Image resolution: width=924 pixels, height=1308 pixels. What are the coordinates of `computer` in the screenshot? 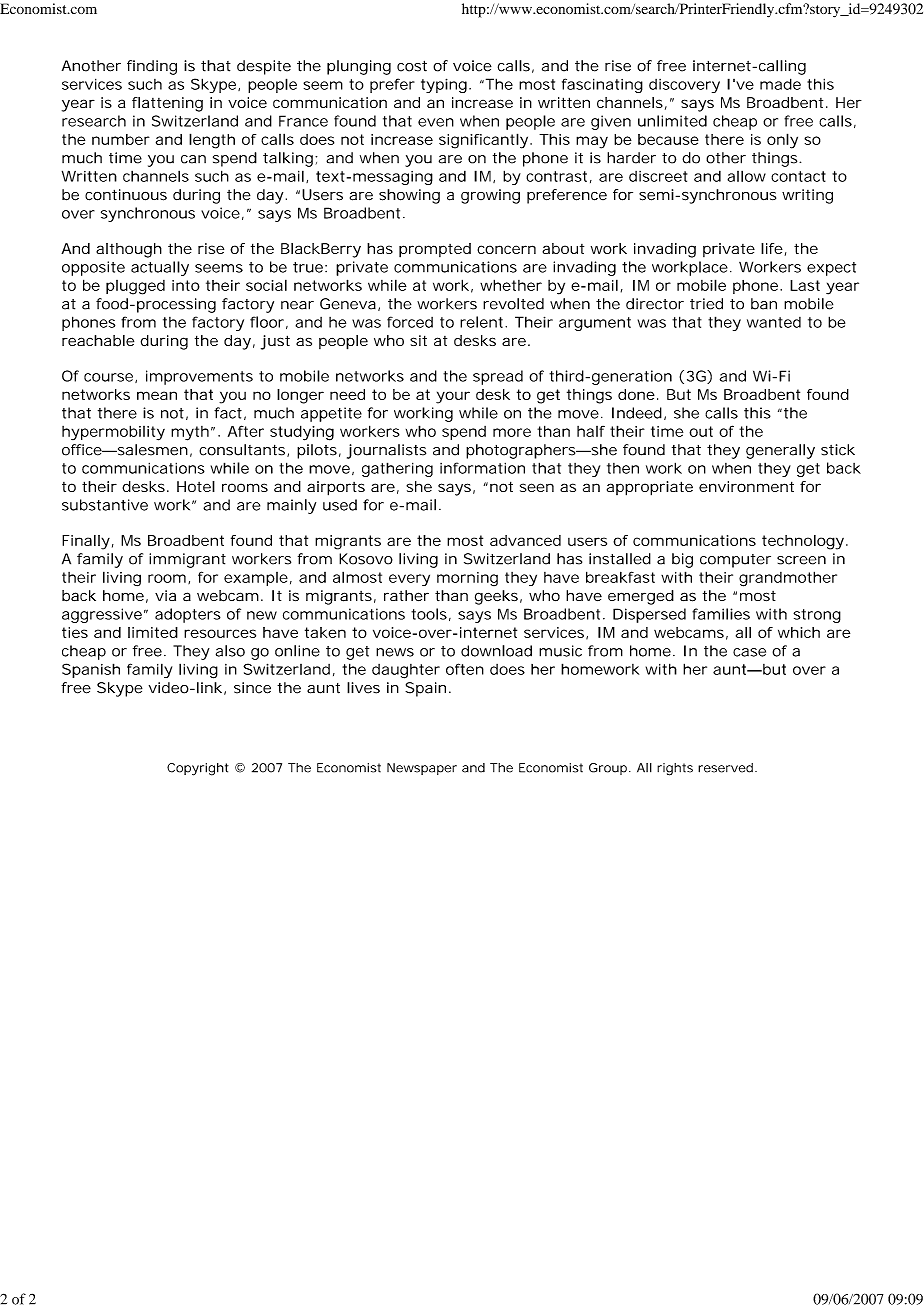 It's located at (735, 561).
